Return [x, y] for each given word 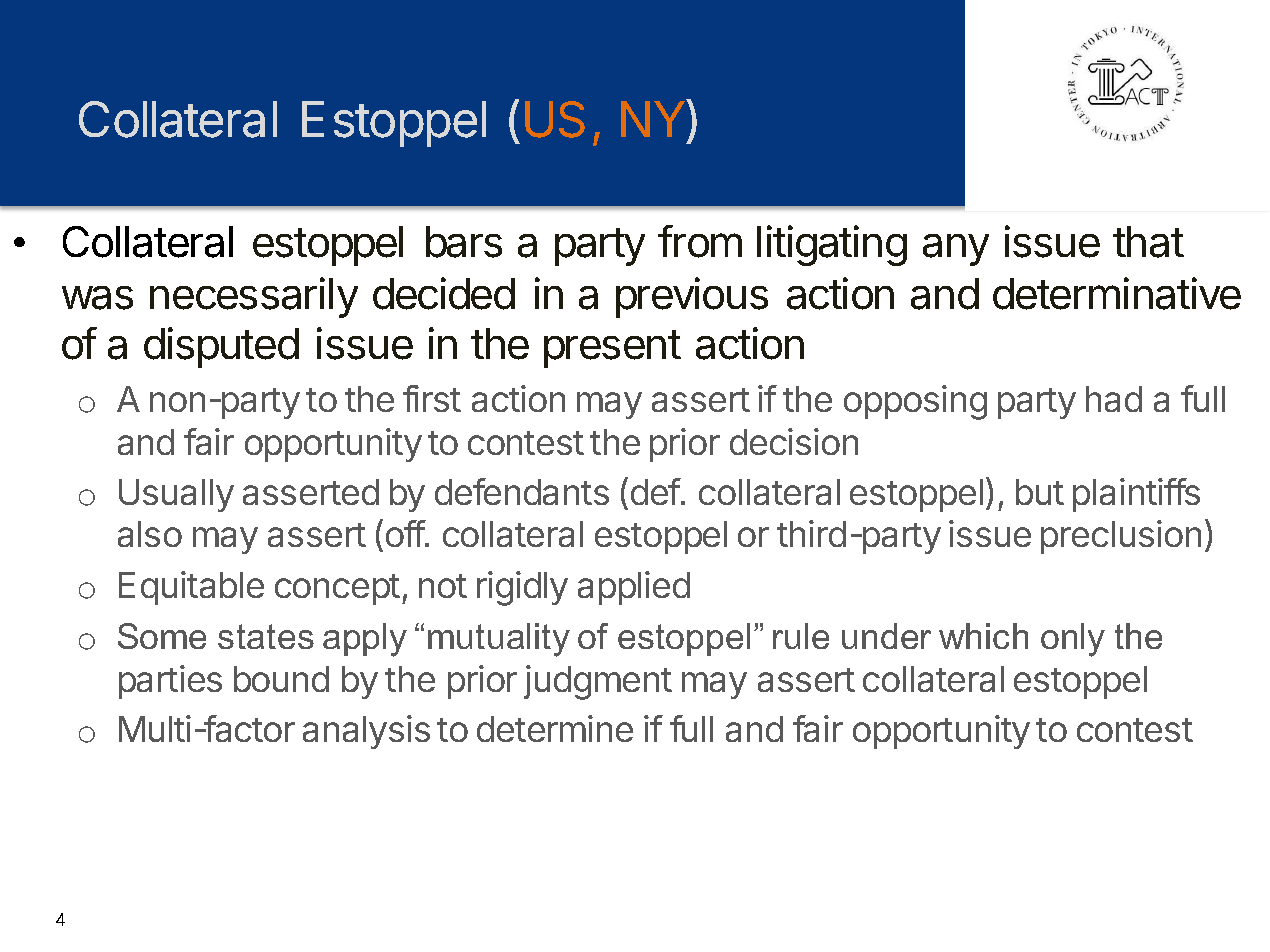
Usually [176, 495]
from [700, 241]
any [956, 250]
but [1040, 492]
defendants [522, 491]
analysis [366, 732]
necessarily [254, 297]
